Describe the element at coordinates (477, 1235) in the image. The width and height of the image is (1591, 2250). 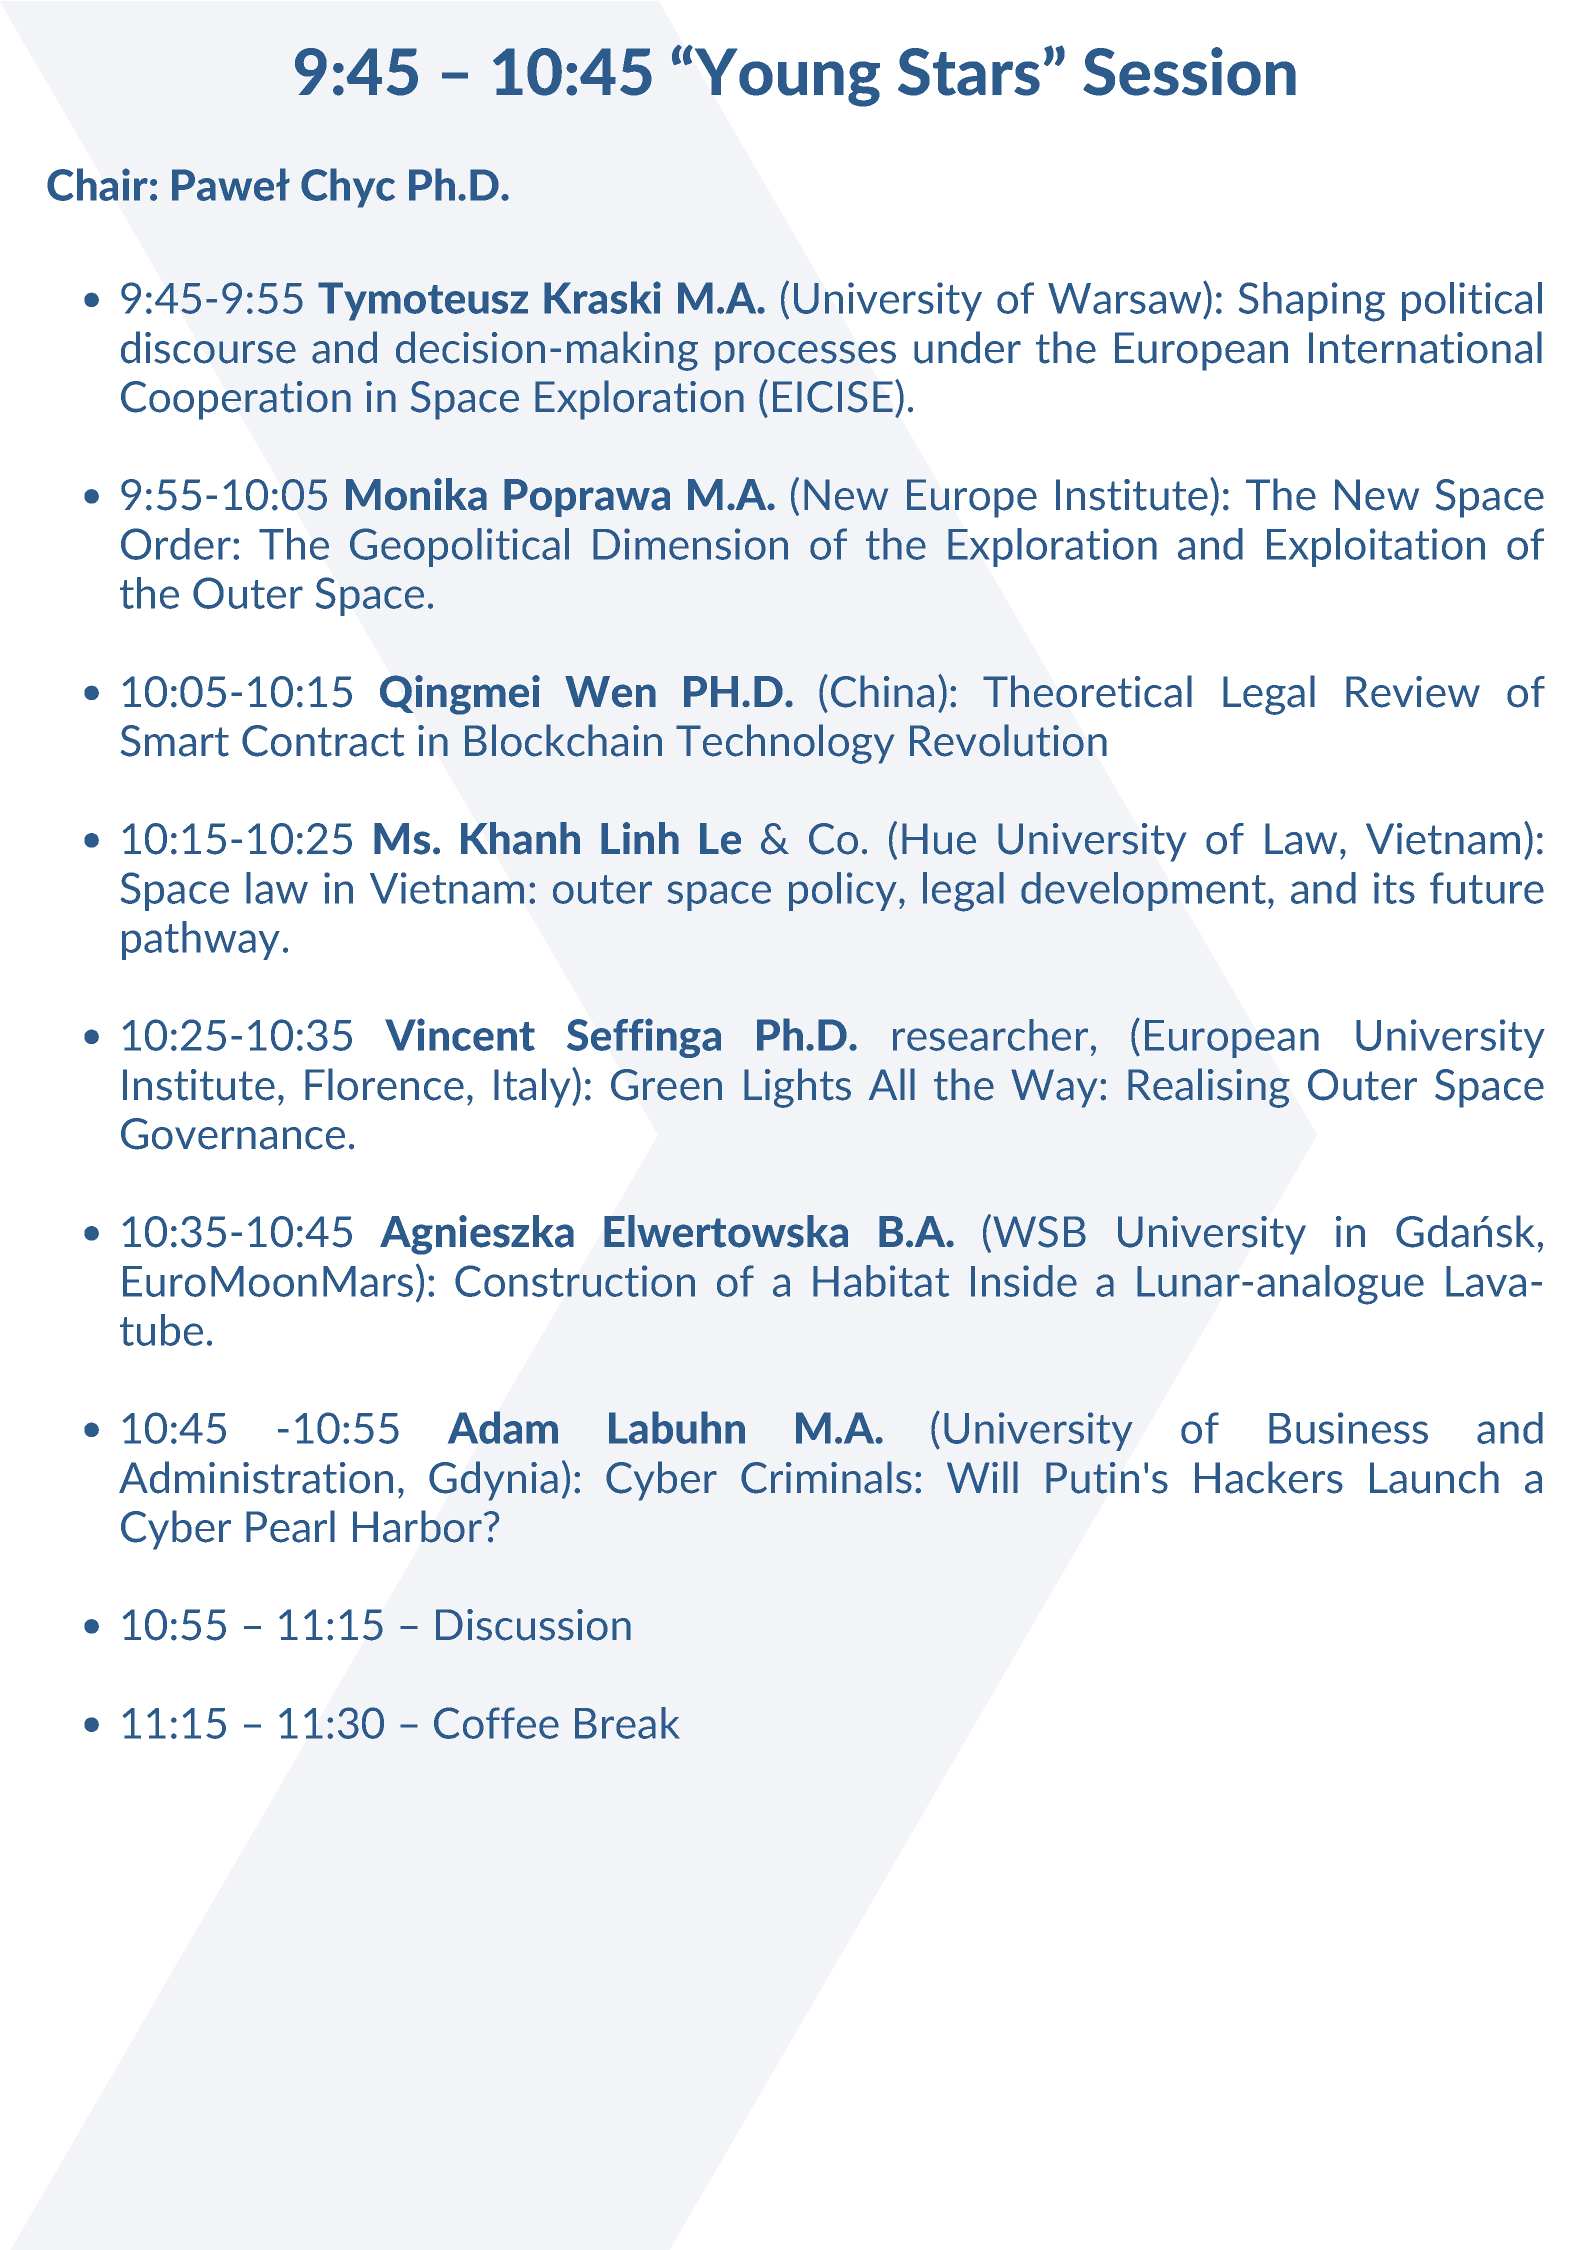
I see `Agnieszka` at that location.
